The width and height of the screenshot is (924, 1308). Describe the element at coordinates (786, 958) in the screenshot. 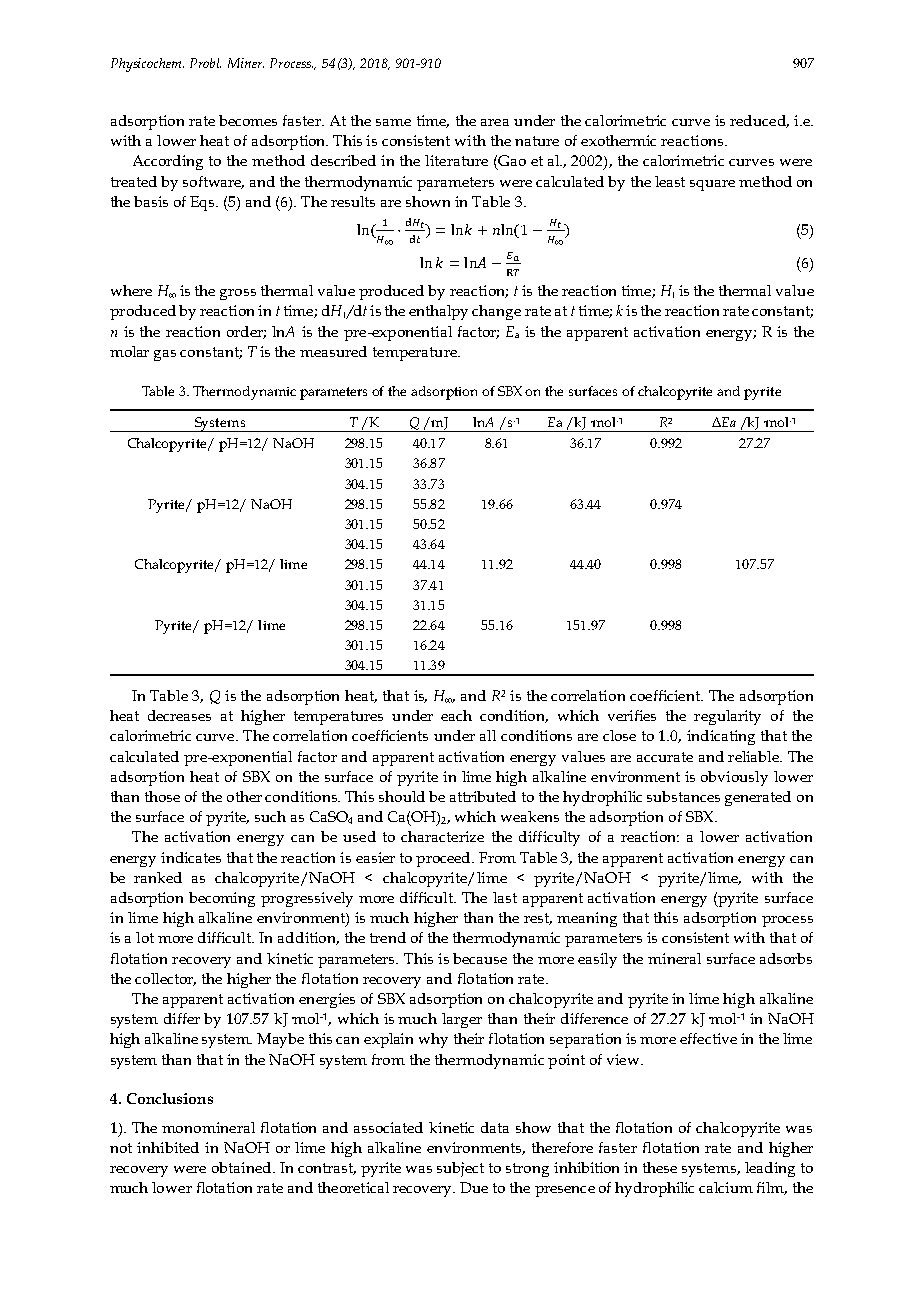

I see `adsorbs` at that location.
